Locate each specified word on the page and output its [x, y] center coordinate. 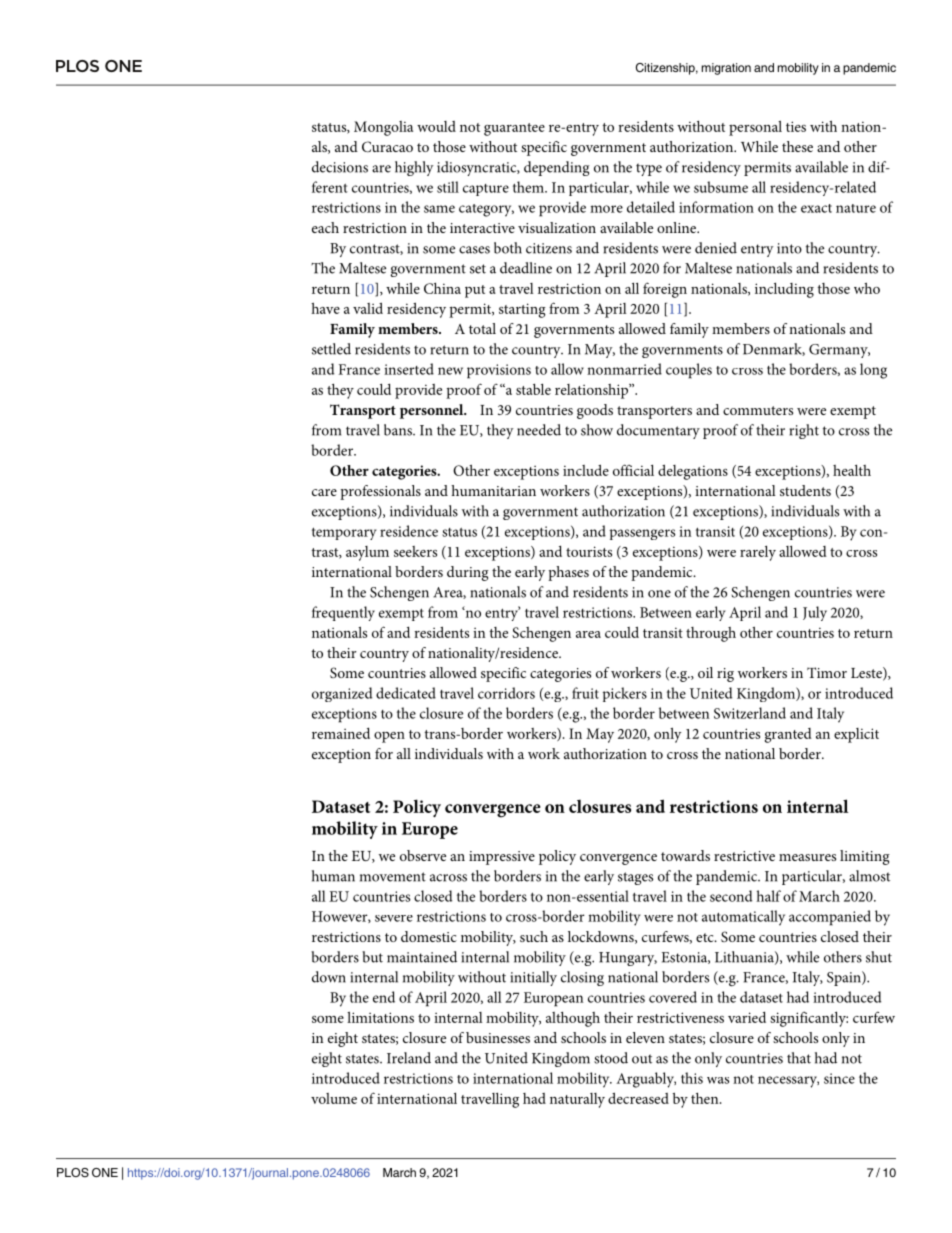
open [389, 737]
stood [611, 1058]
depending [556, 168]
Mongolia [383, 128]
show [597, 430]
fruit [585, 693]
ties [796, 126]
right [804, 431]
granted [788, 735]
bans [399, 430]
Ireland [409, 1058]
